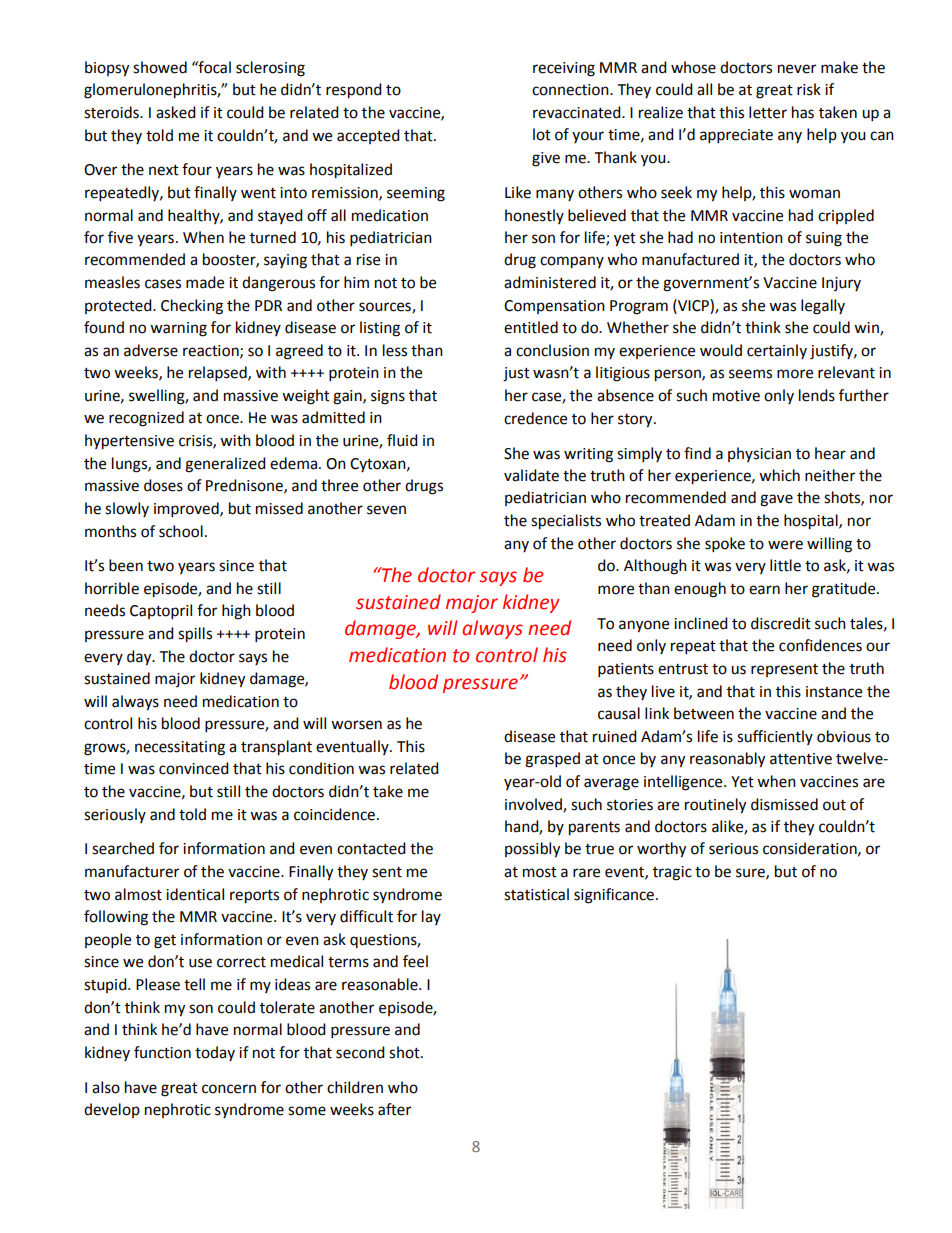  I want to click on asked, so click(176, 112).
